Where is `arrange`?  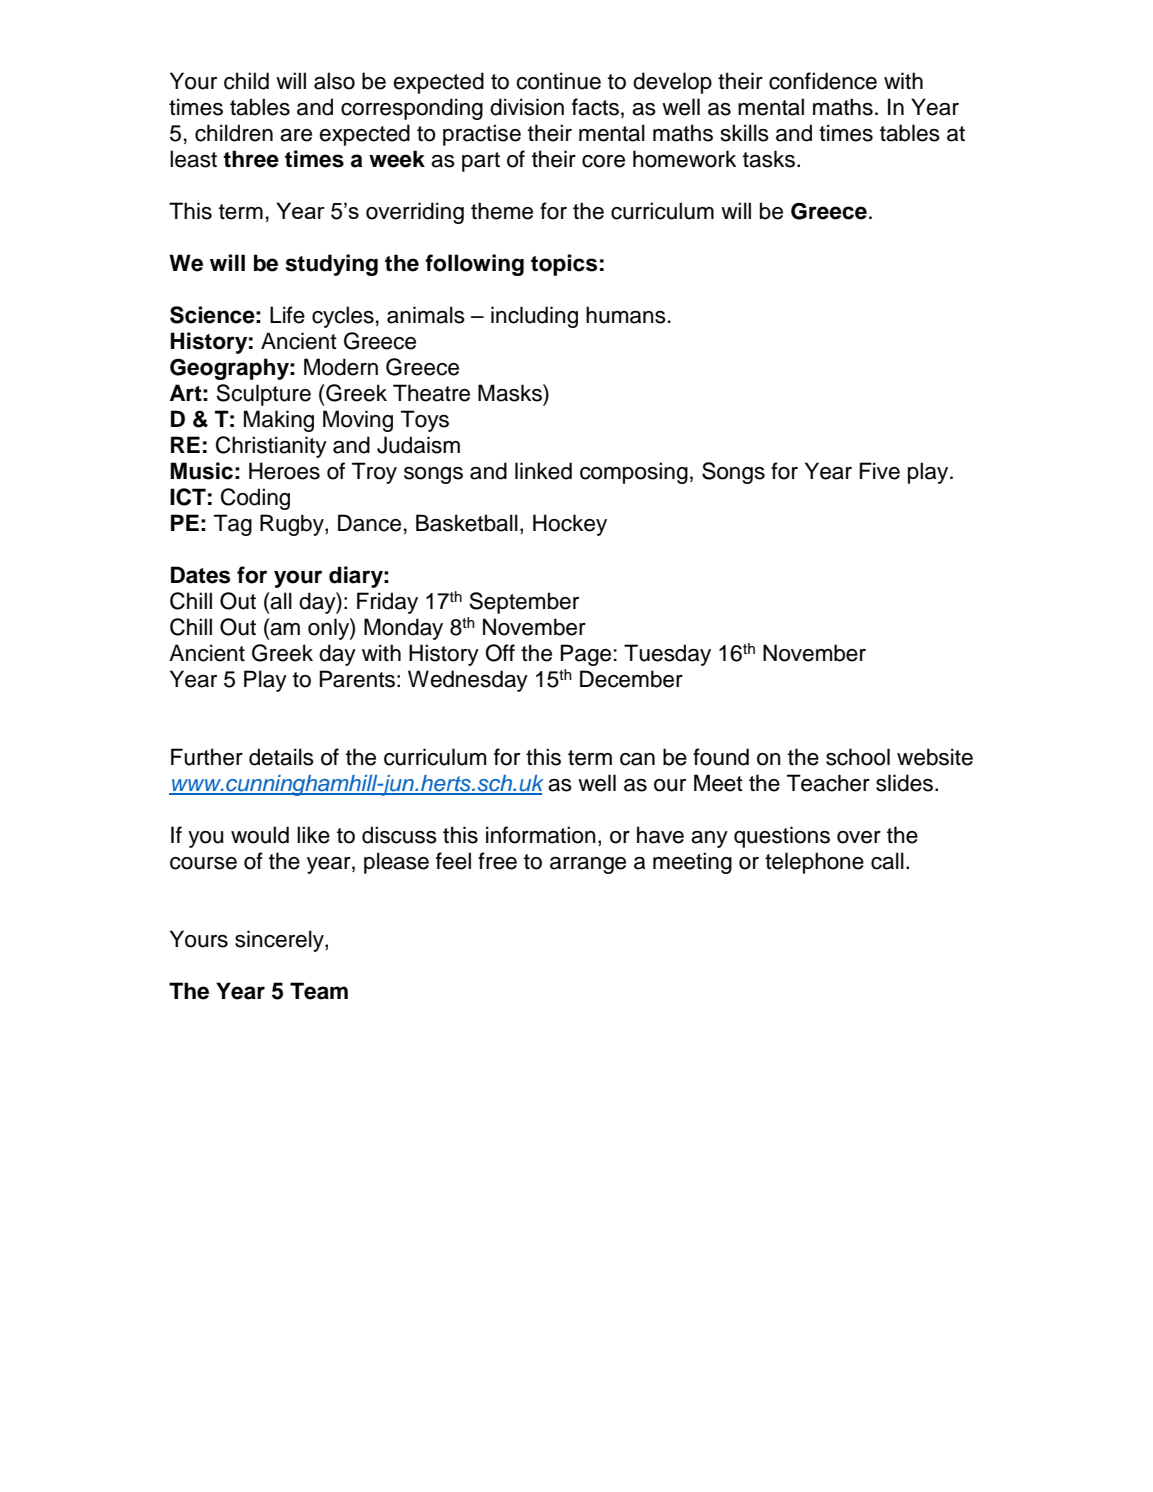
arrange is located at coordinates (588, 865).
